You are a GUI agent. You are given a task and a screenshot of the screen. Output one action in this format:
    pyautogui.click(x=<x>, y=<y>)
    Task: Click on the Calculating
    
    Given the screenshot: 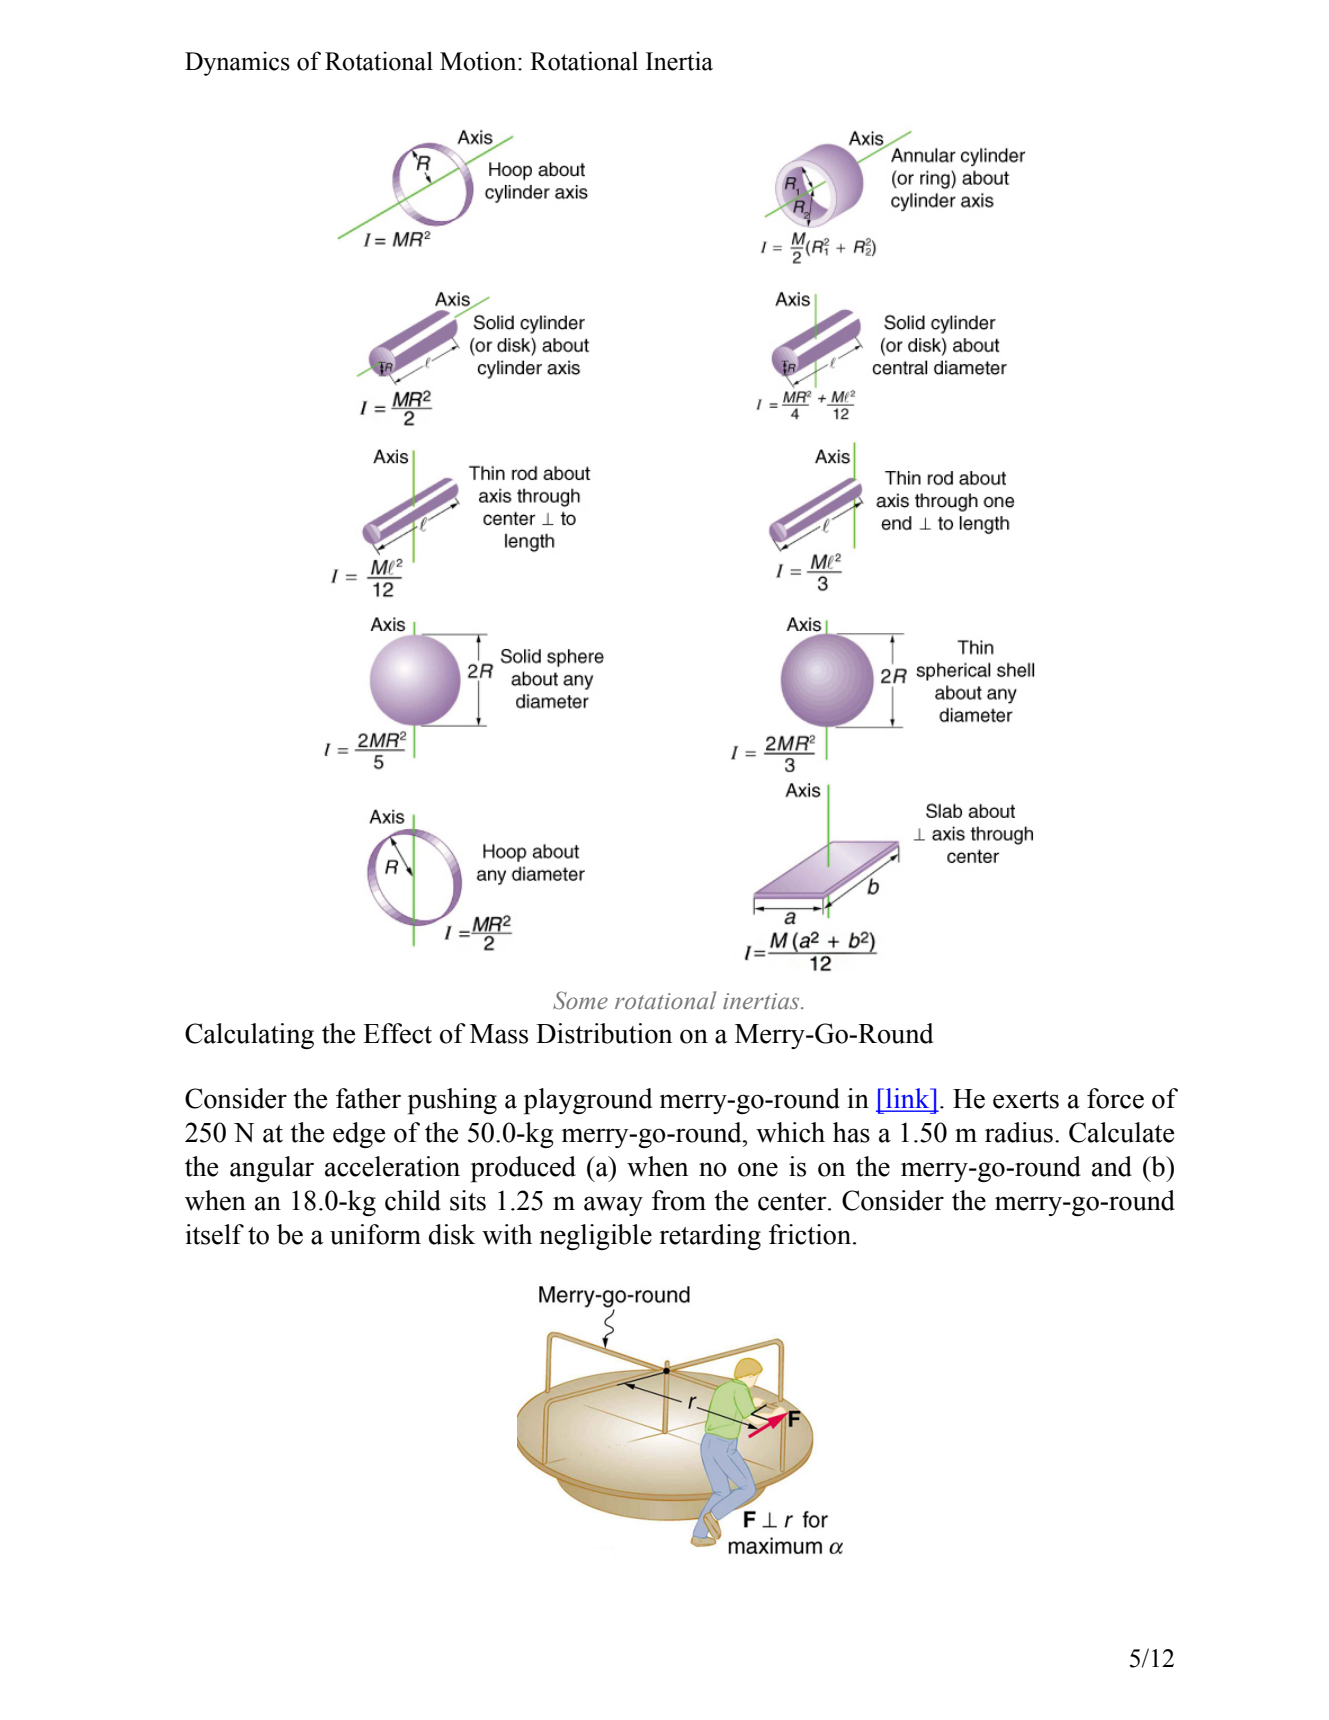 What is the action you would take?
    pyautogui.click(x=249, y=1036)
